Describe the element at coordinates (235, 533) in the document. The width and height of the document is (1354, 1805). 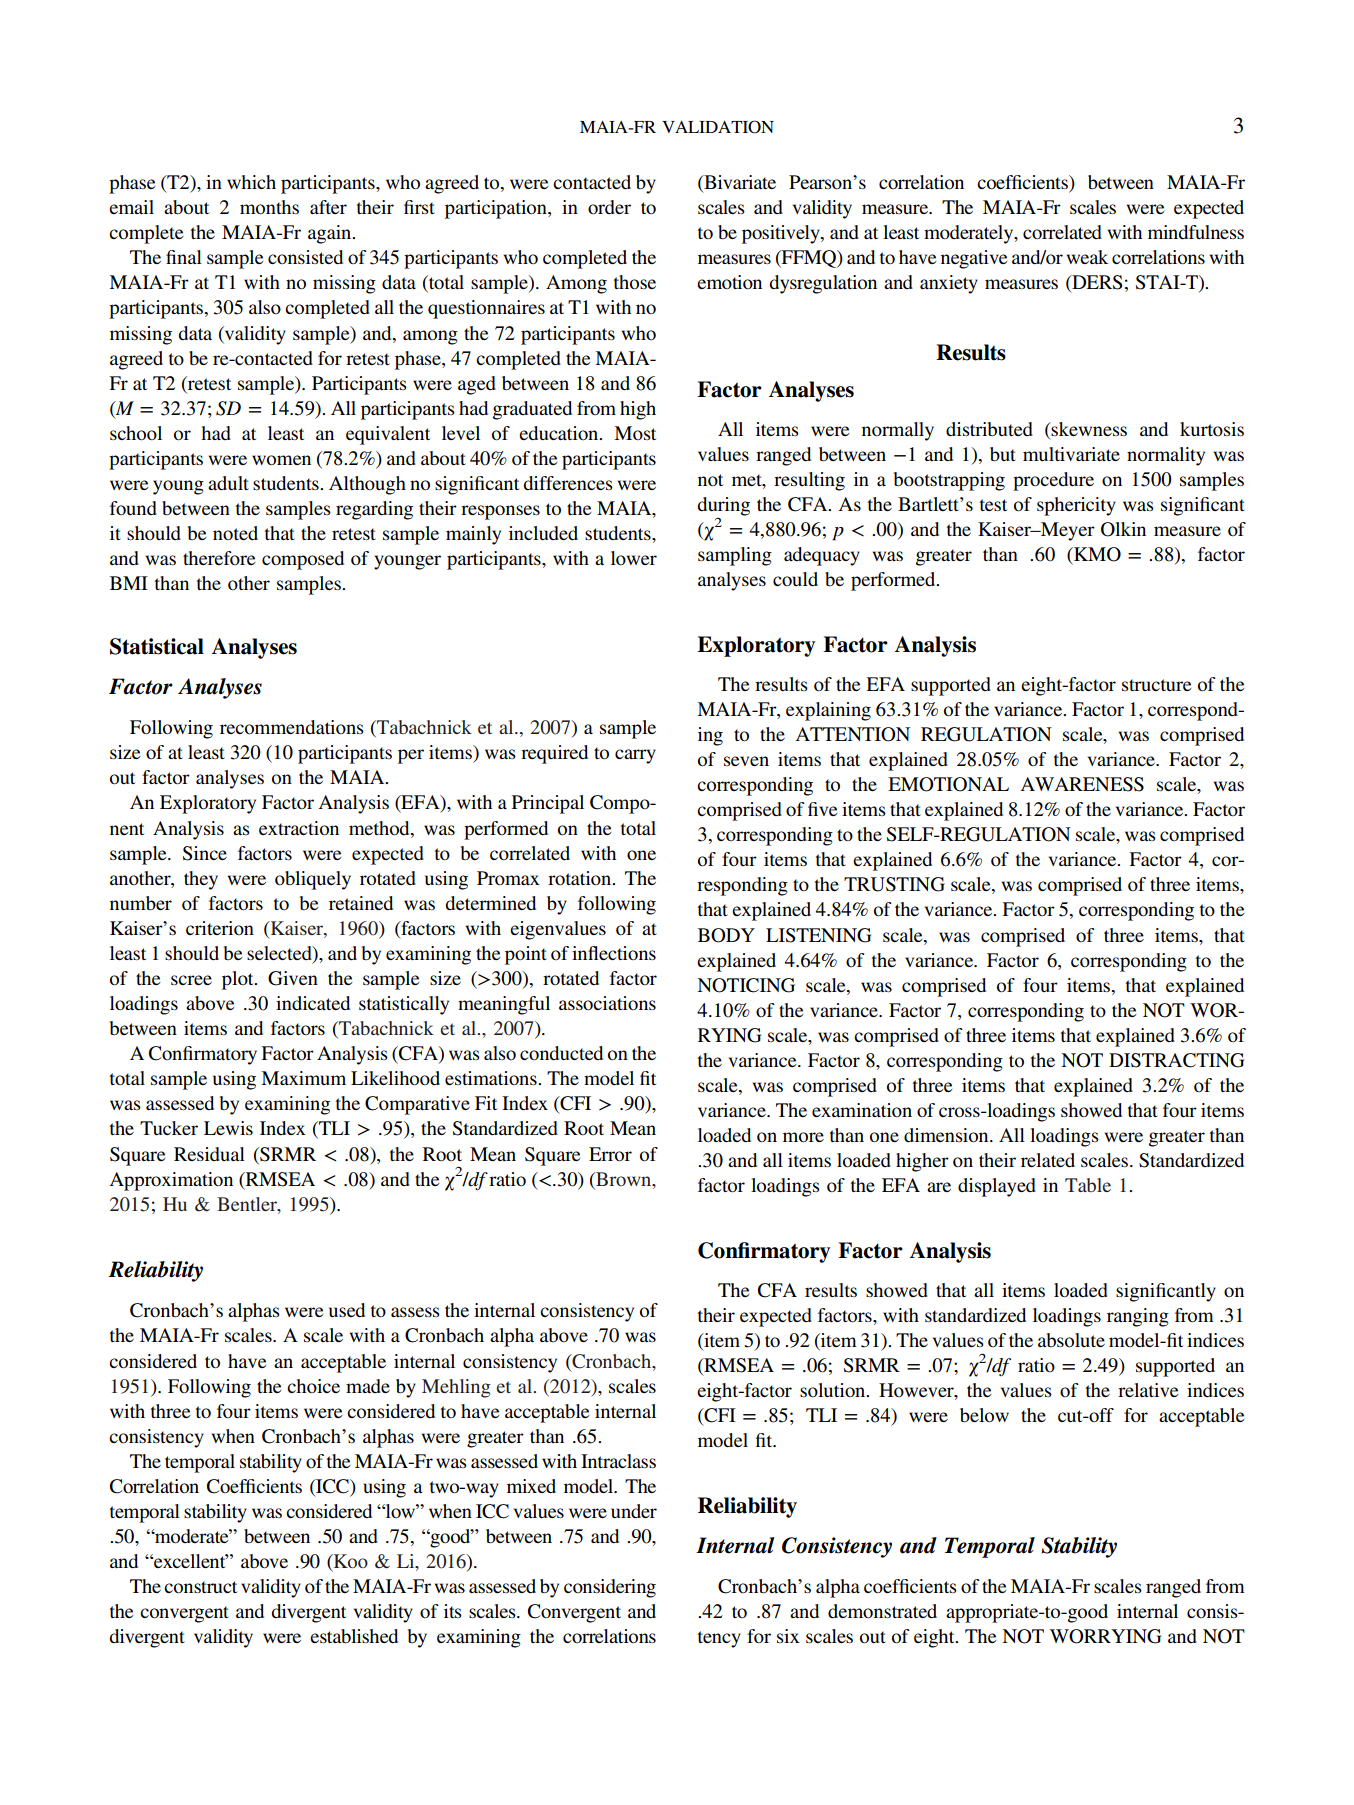
I see `noted` at that location.
